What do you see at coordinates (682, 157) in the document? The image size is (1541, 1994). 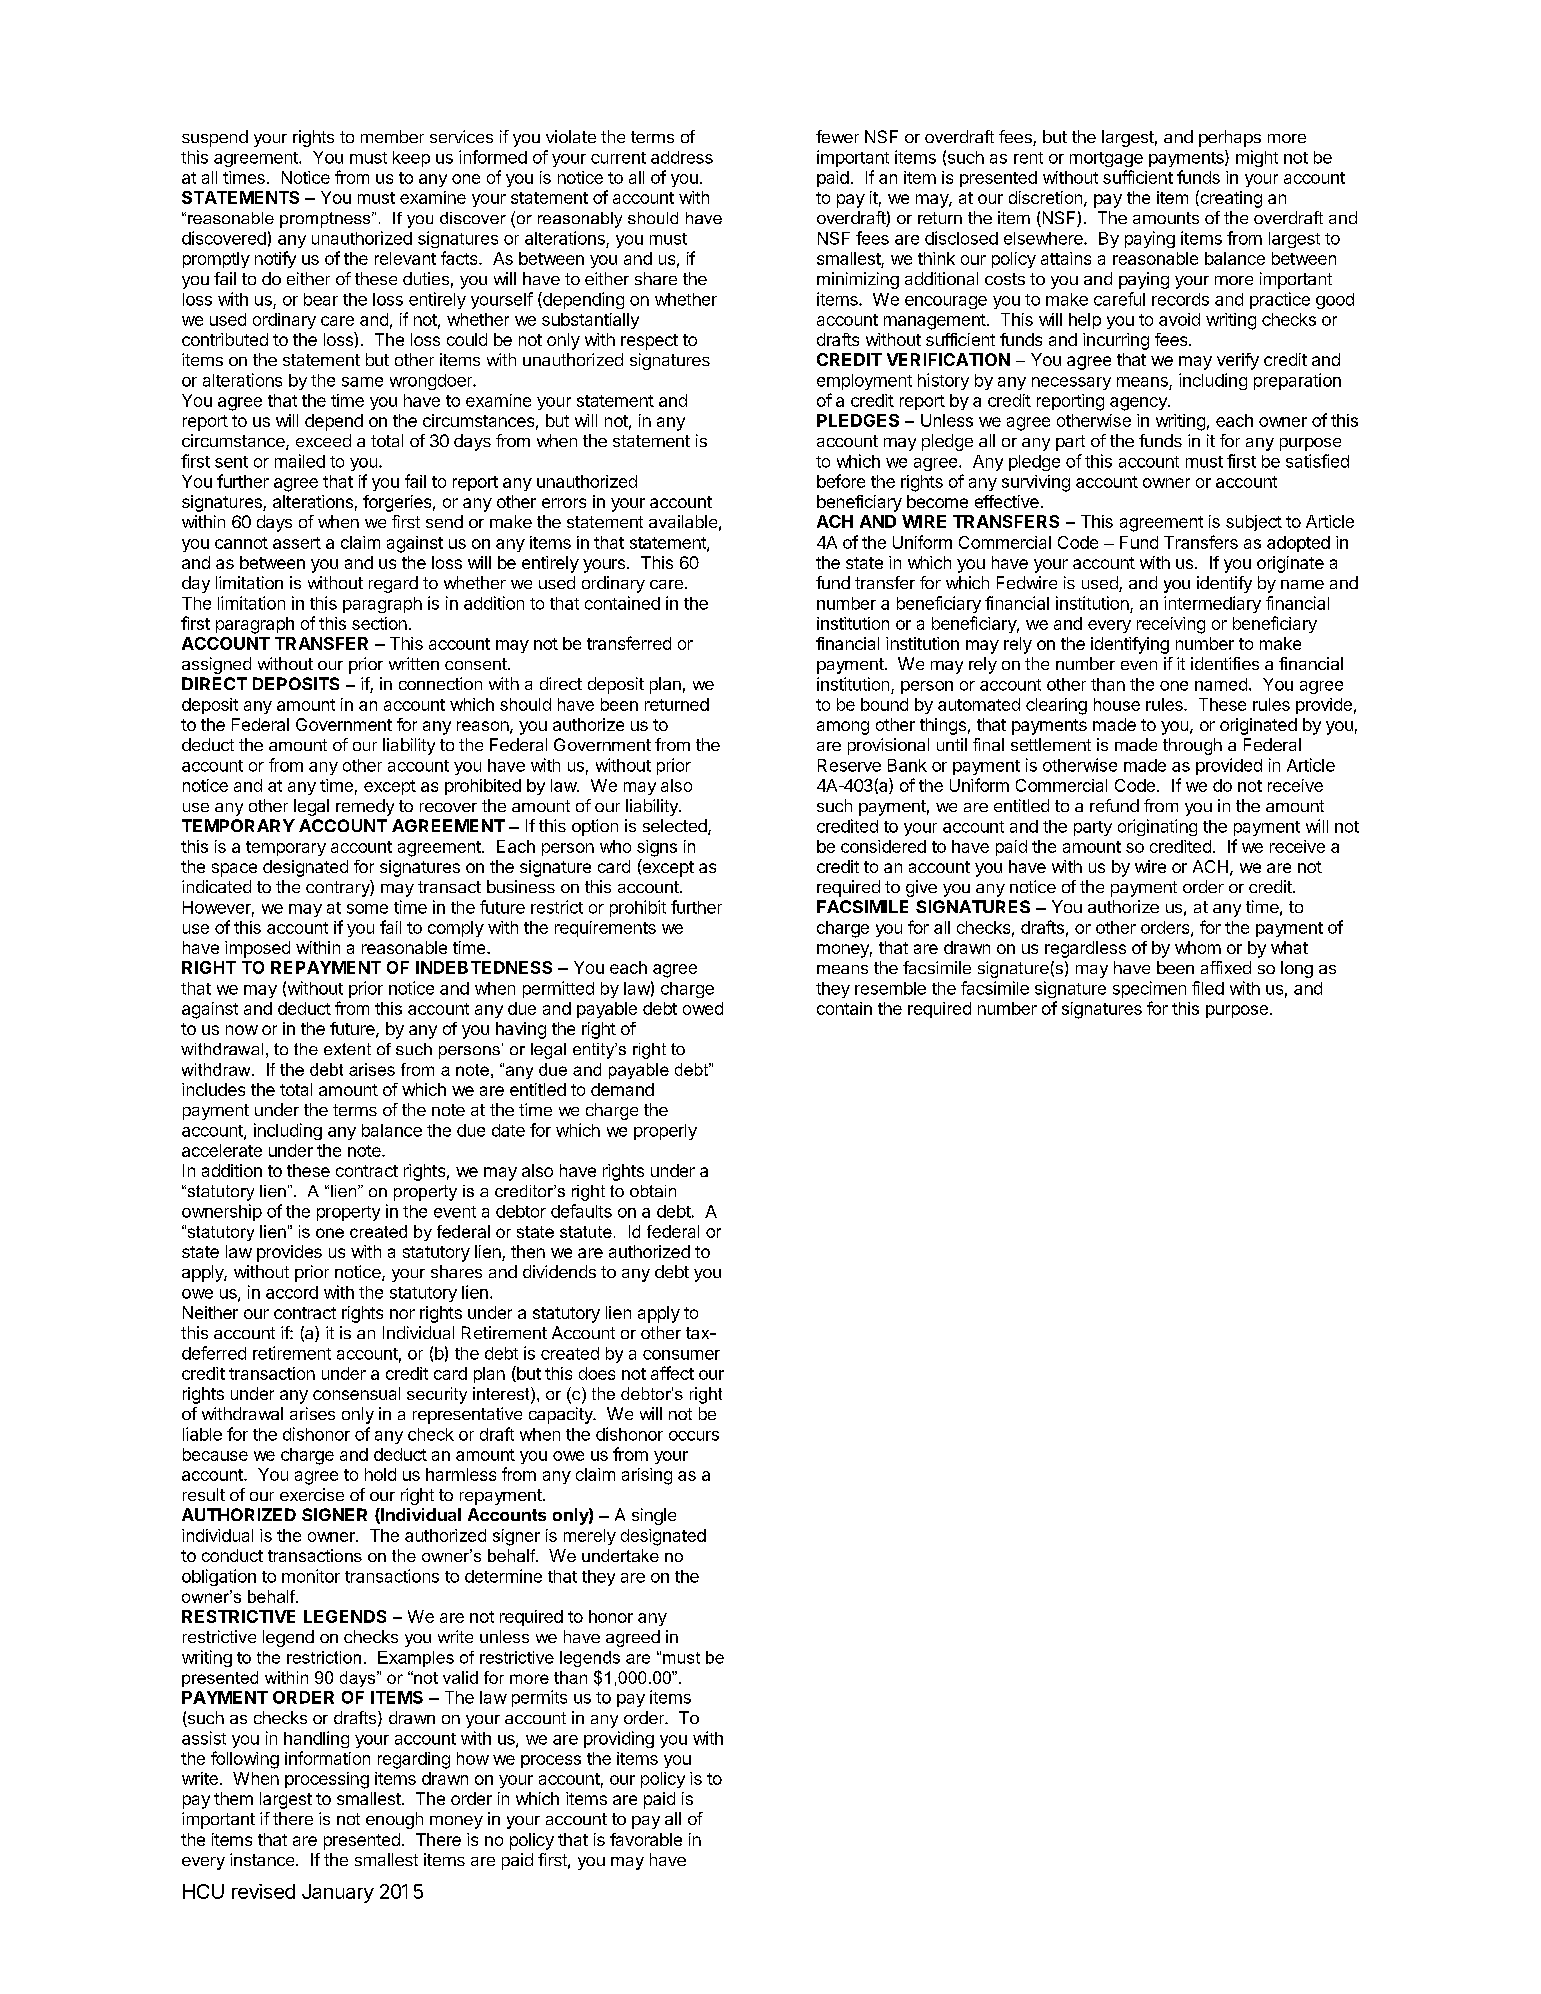 I see `address` at bounding box center [682, 157].
